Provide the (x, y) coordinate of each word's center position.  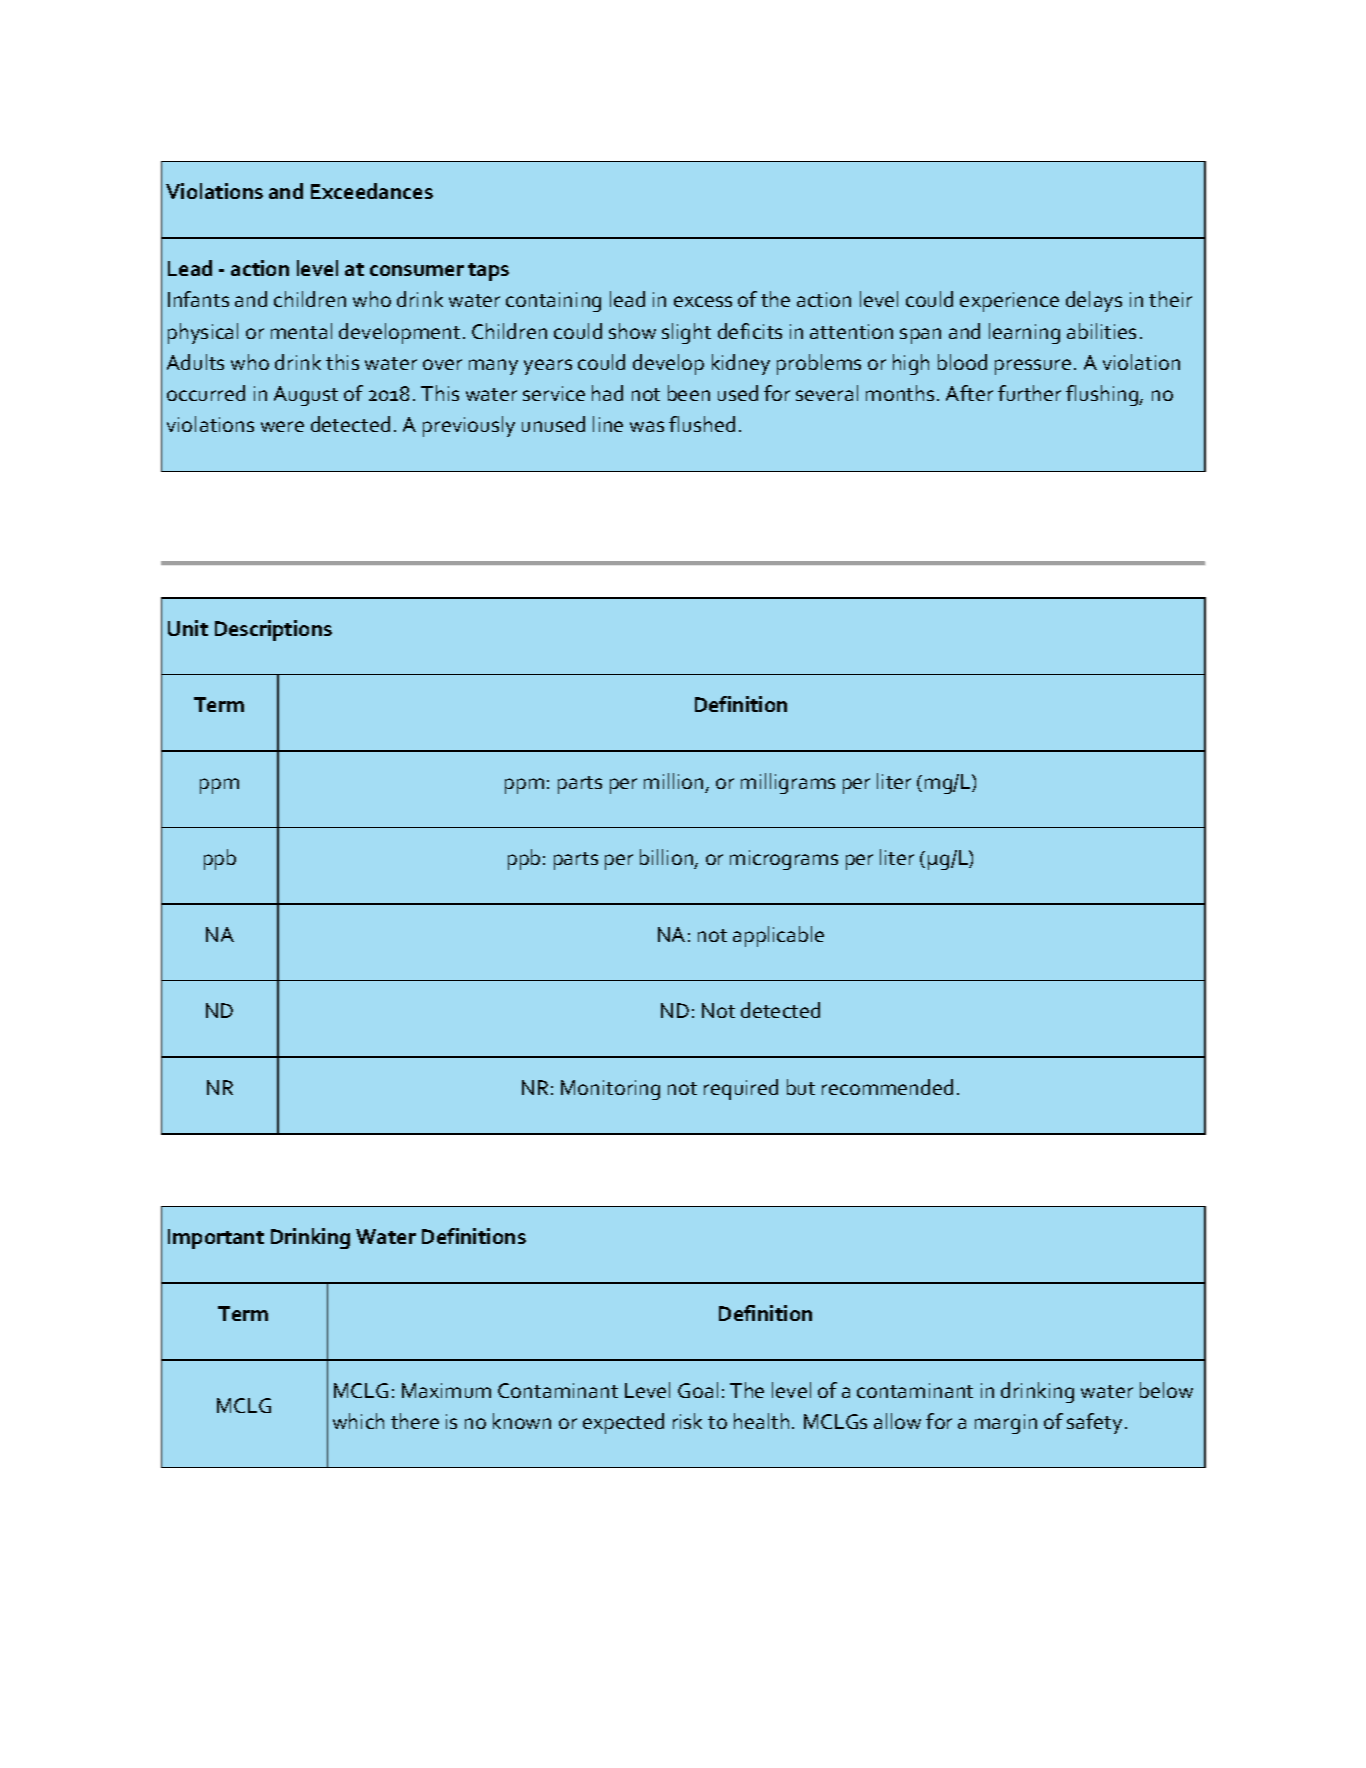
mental (301, 331)
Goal (698, 1390)
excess (703, 301)
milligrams (788, 783)
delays (1094, 301)
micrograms (784, 860)
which (358, 1421)
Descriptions (273, 630)
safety (1094, 1423)
